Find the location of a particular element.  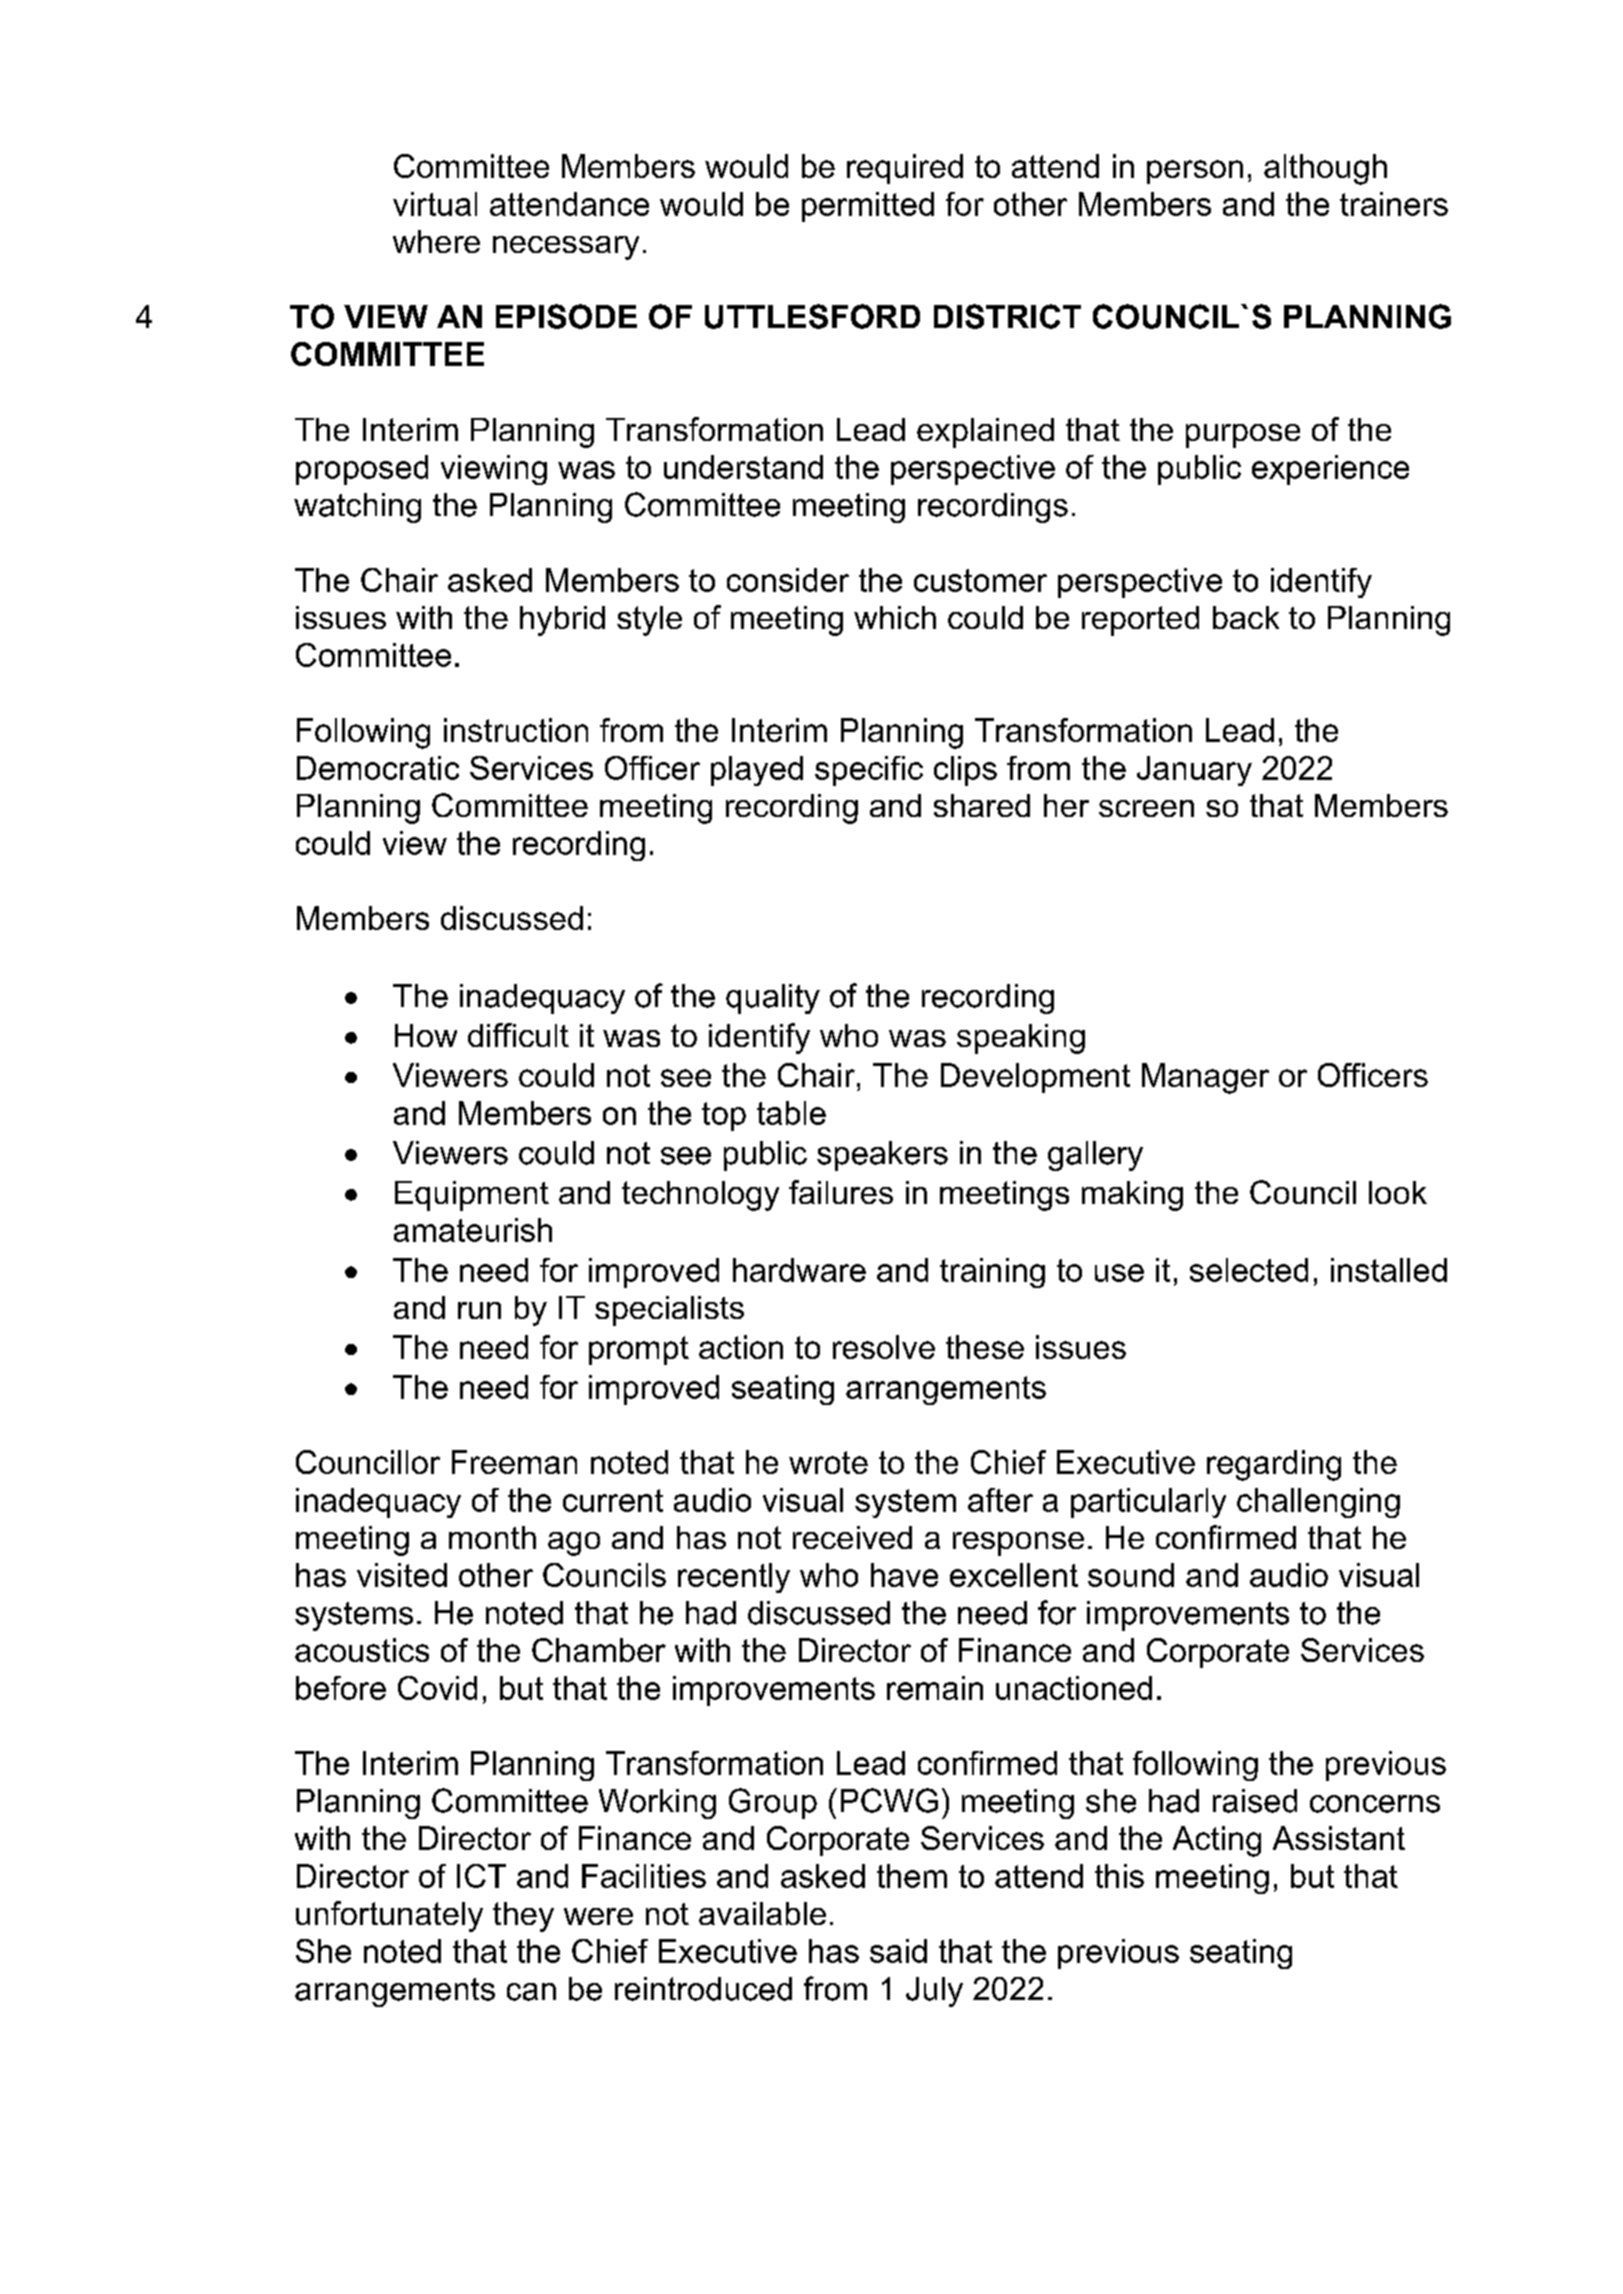

permitted is located at coordinates (868, 207).
